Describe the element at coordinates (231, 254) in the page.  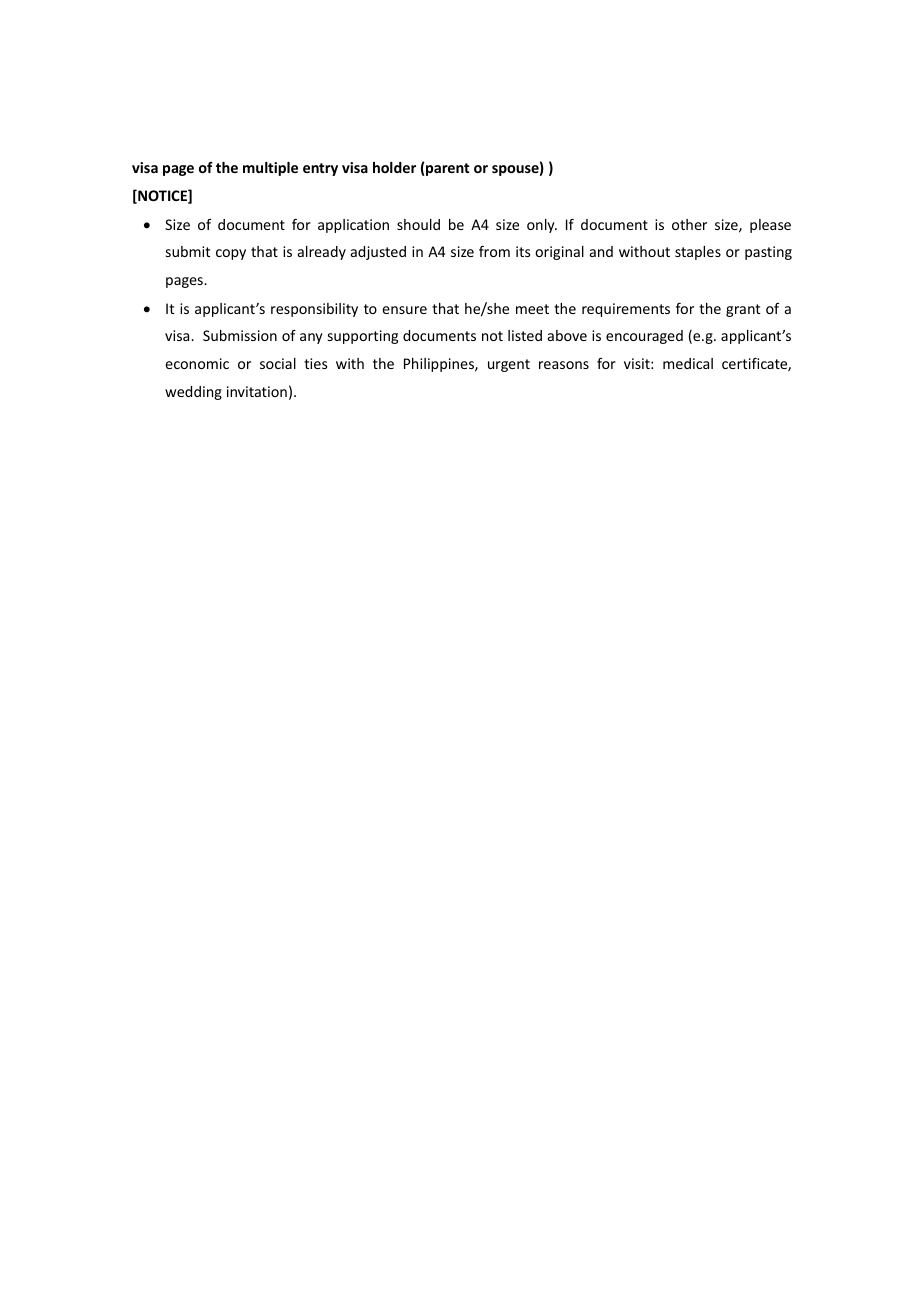
I see `copy` at that location.
